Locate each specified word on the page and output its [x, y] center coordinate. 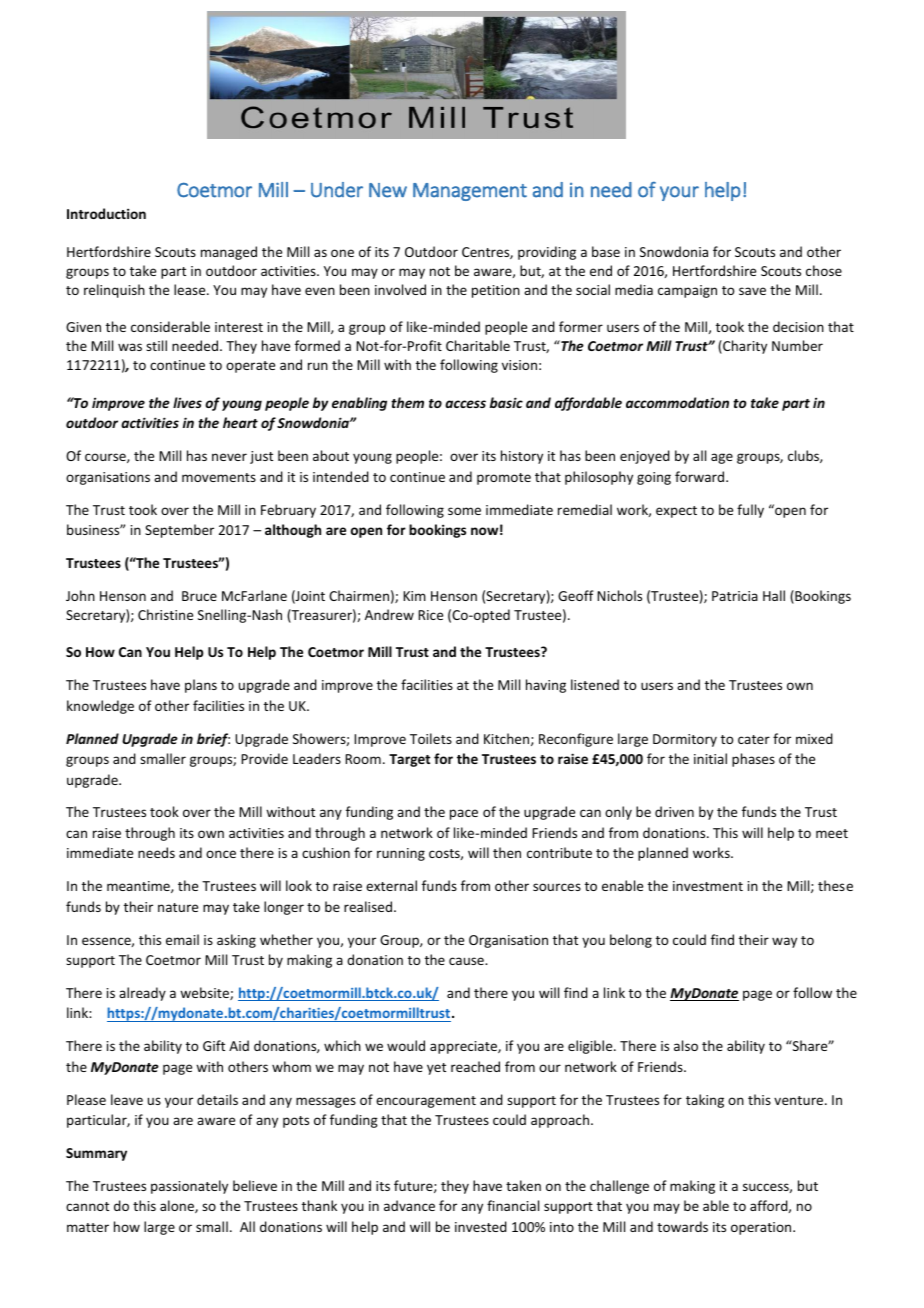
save [752, 291]
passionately [189, 1187]
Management [470, 192]
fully [750, 511]
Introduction [106, 213]
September [179, 531]
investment [708, 886]
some [464, 511]
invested [481, 1226]
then [507, 852]
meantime [139, 887]
